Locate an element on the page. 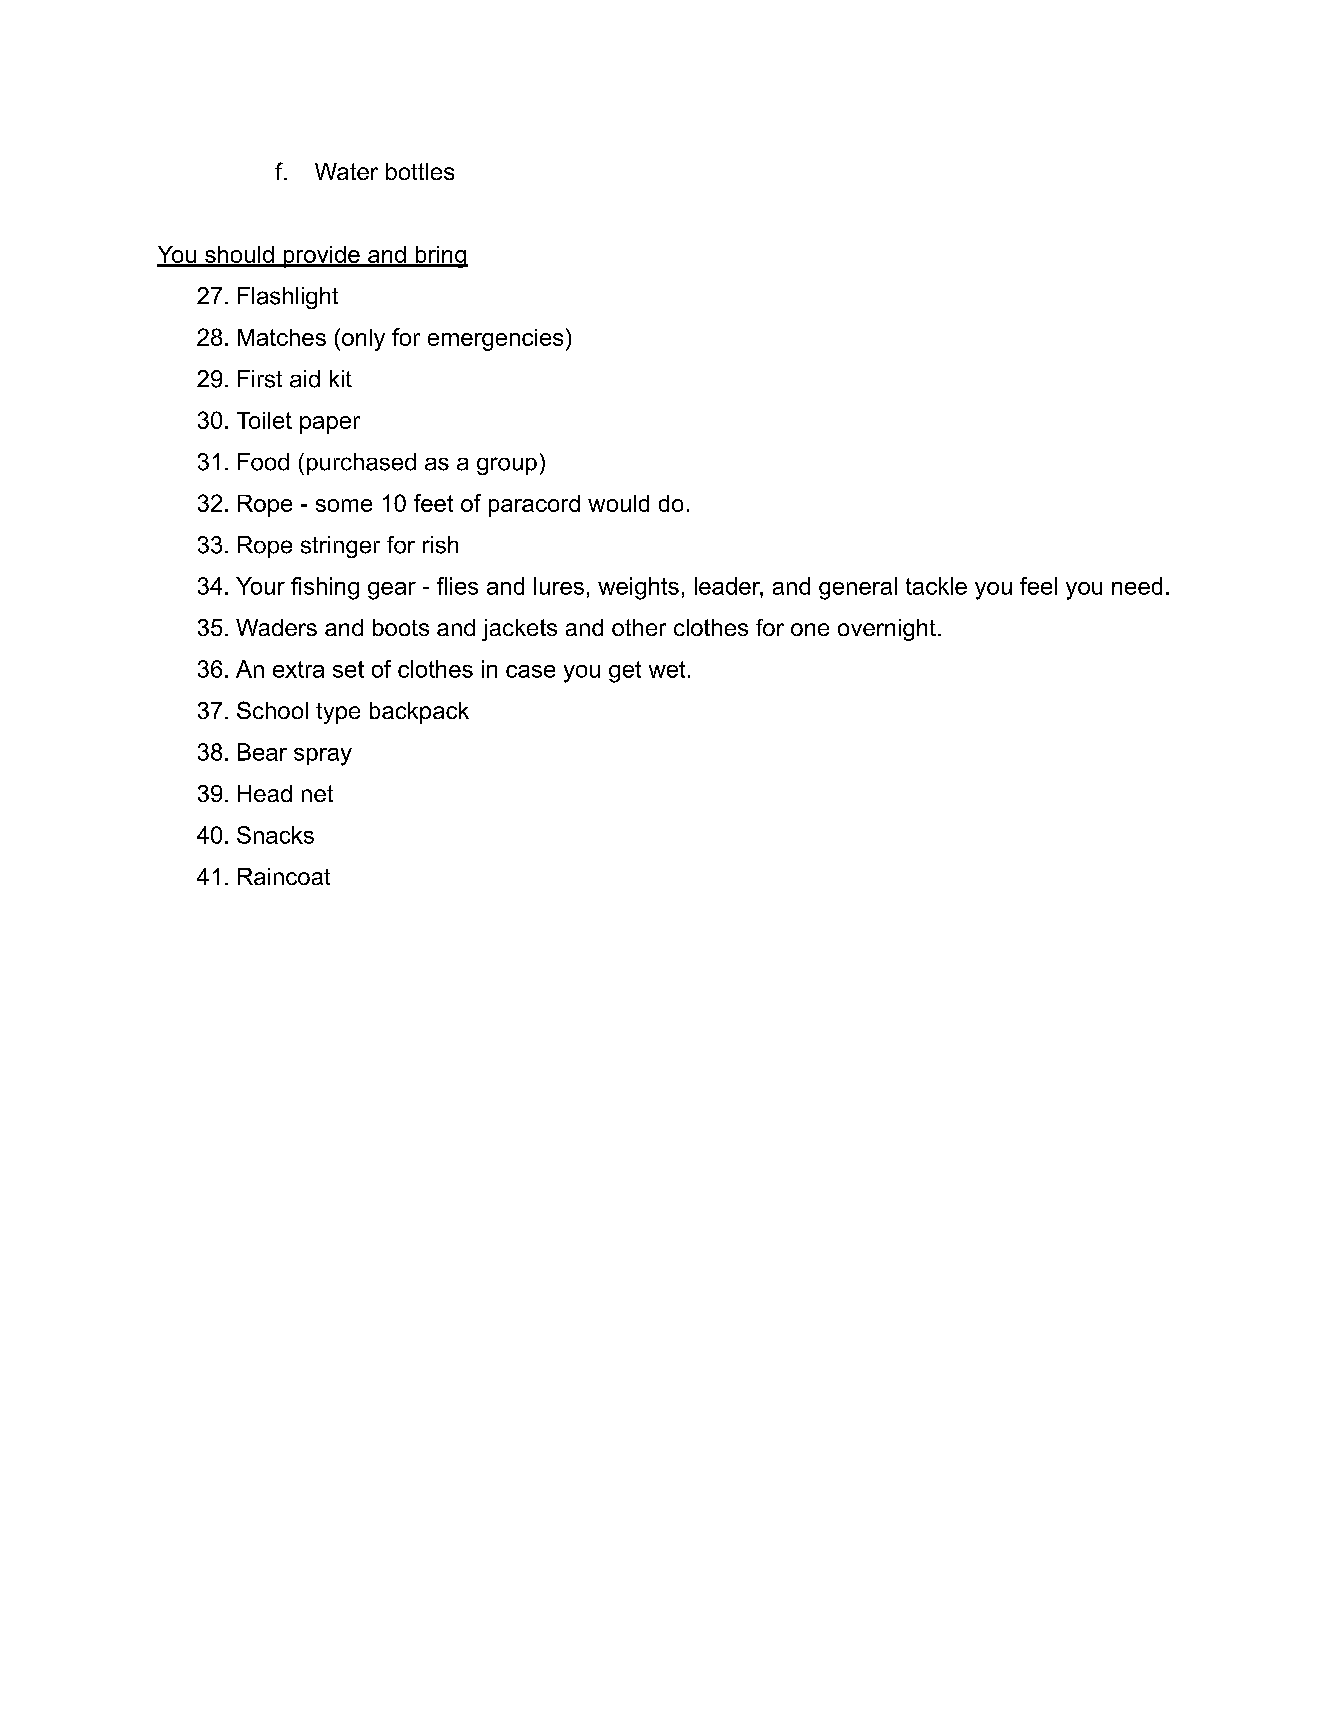 Image resolution: width=1337 pixels, height=1731 pixels. Raincoat is located at coordinates (284, 876).
